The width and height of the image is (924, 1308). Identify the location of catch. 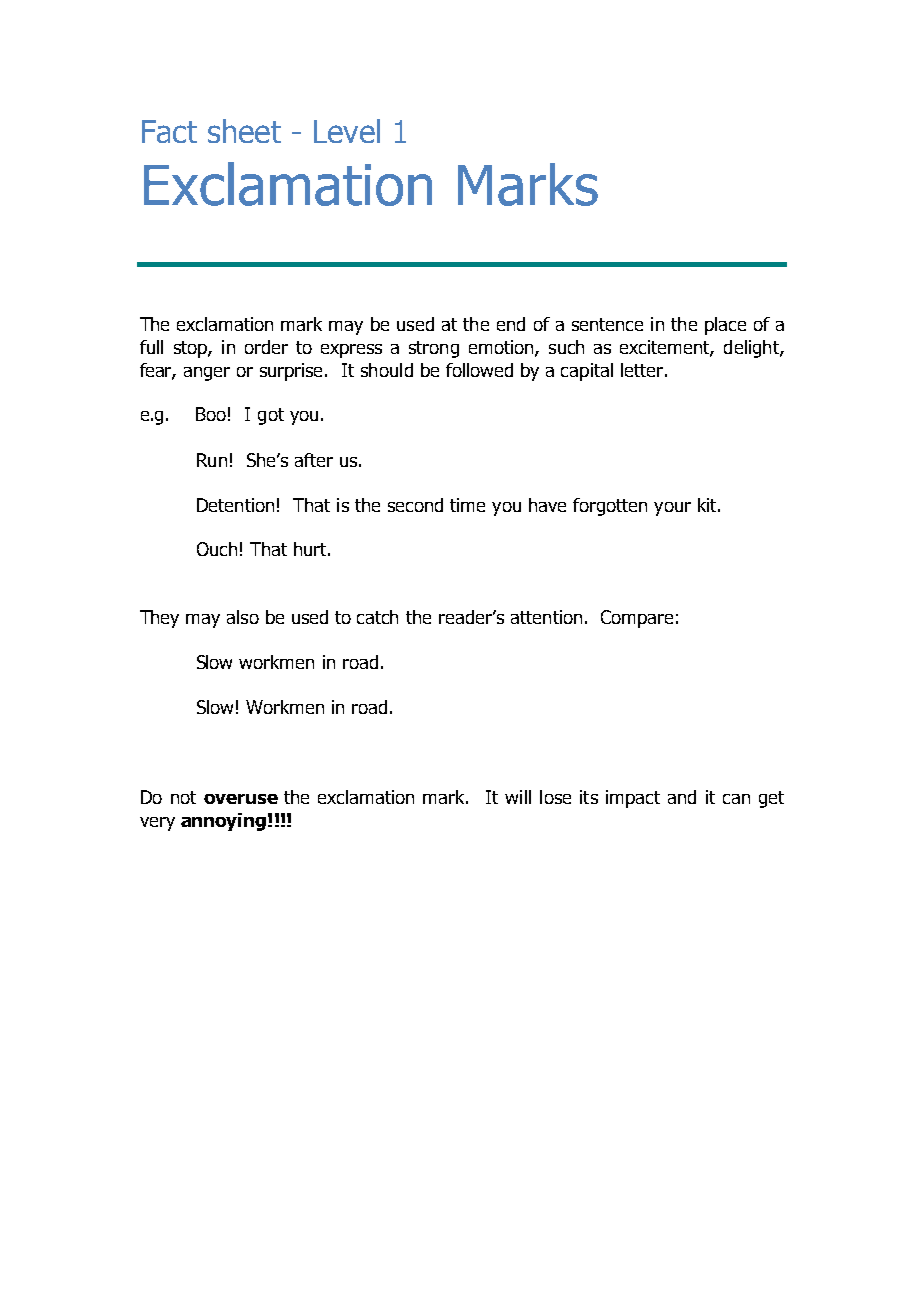
(377, 617).
